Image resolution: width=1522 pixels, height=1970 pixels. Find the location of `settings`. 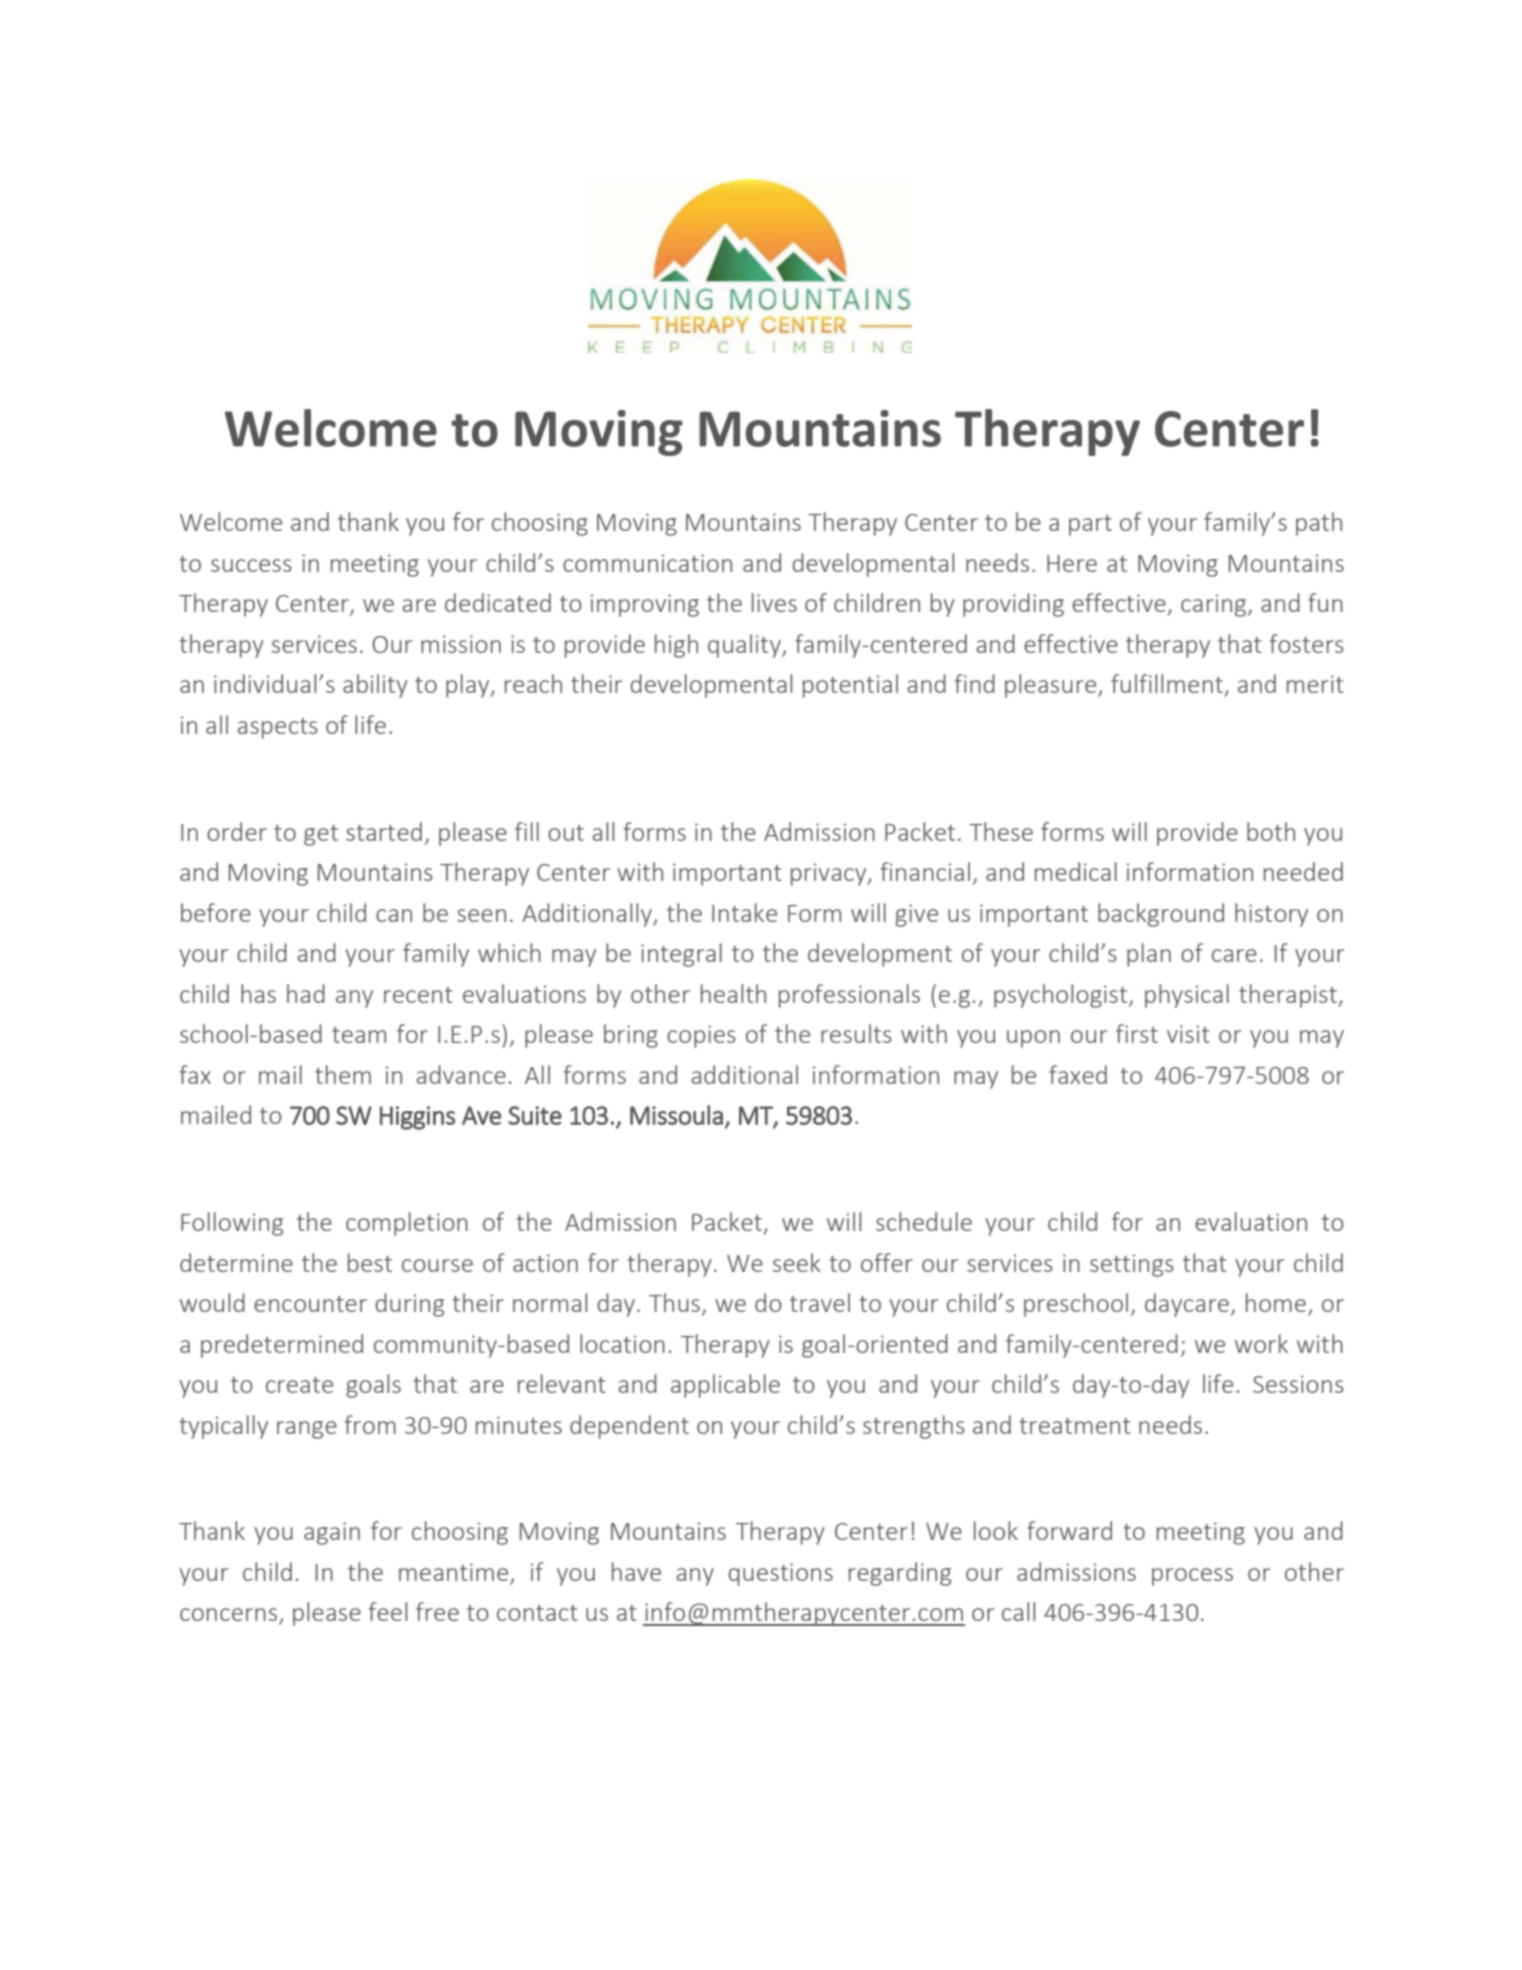

settings is located at coordinates (1132, 1265).
